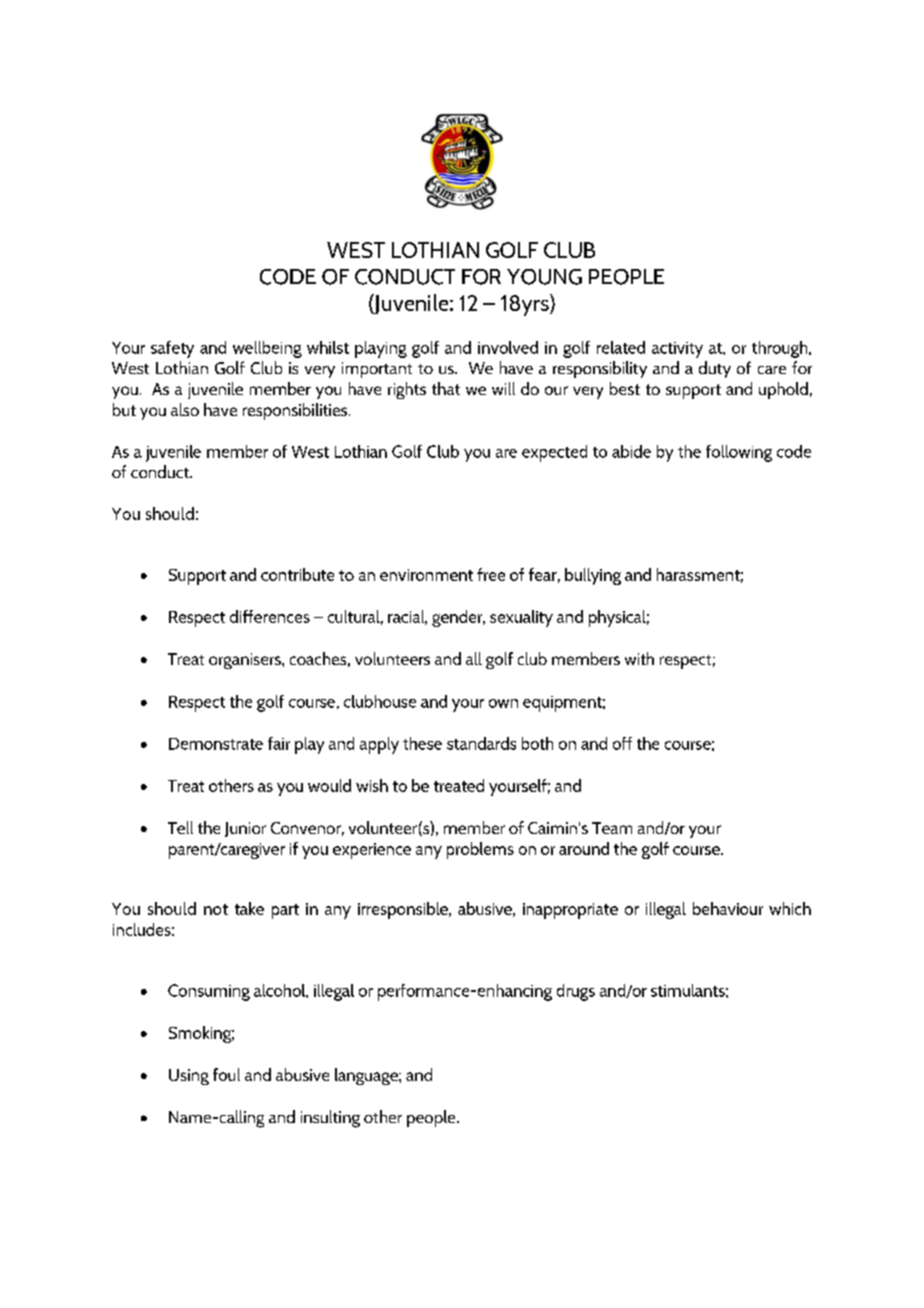 The image size is (924, 1308). I want to click on activity, so click(677, 350).
